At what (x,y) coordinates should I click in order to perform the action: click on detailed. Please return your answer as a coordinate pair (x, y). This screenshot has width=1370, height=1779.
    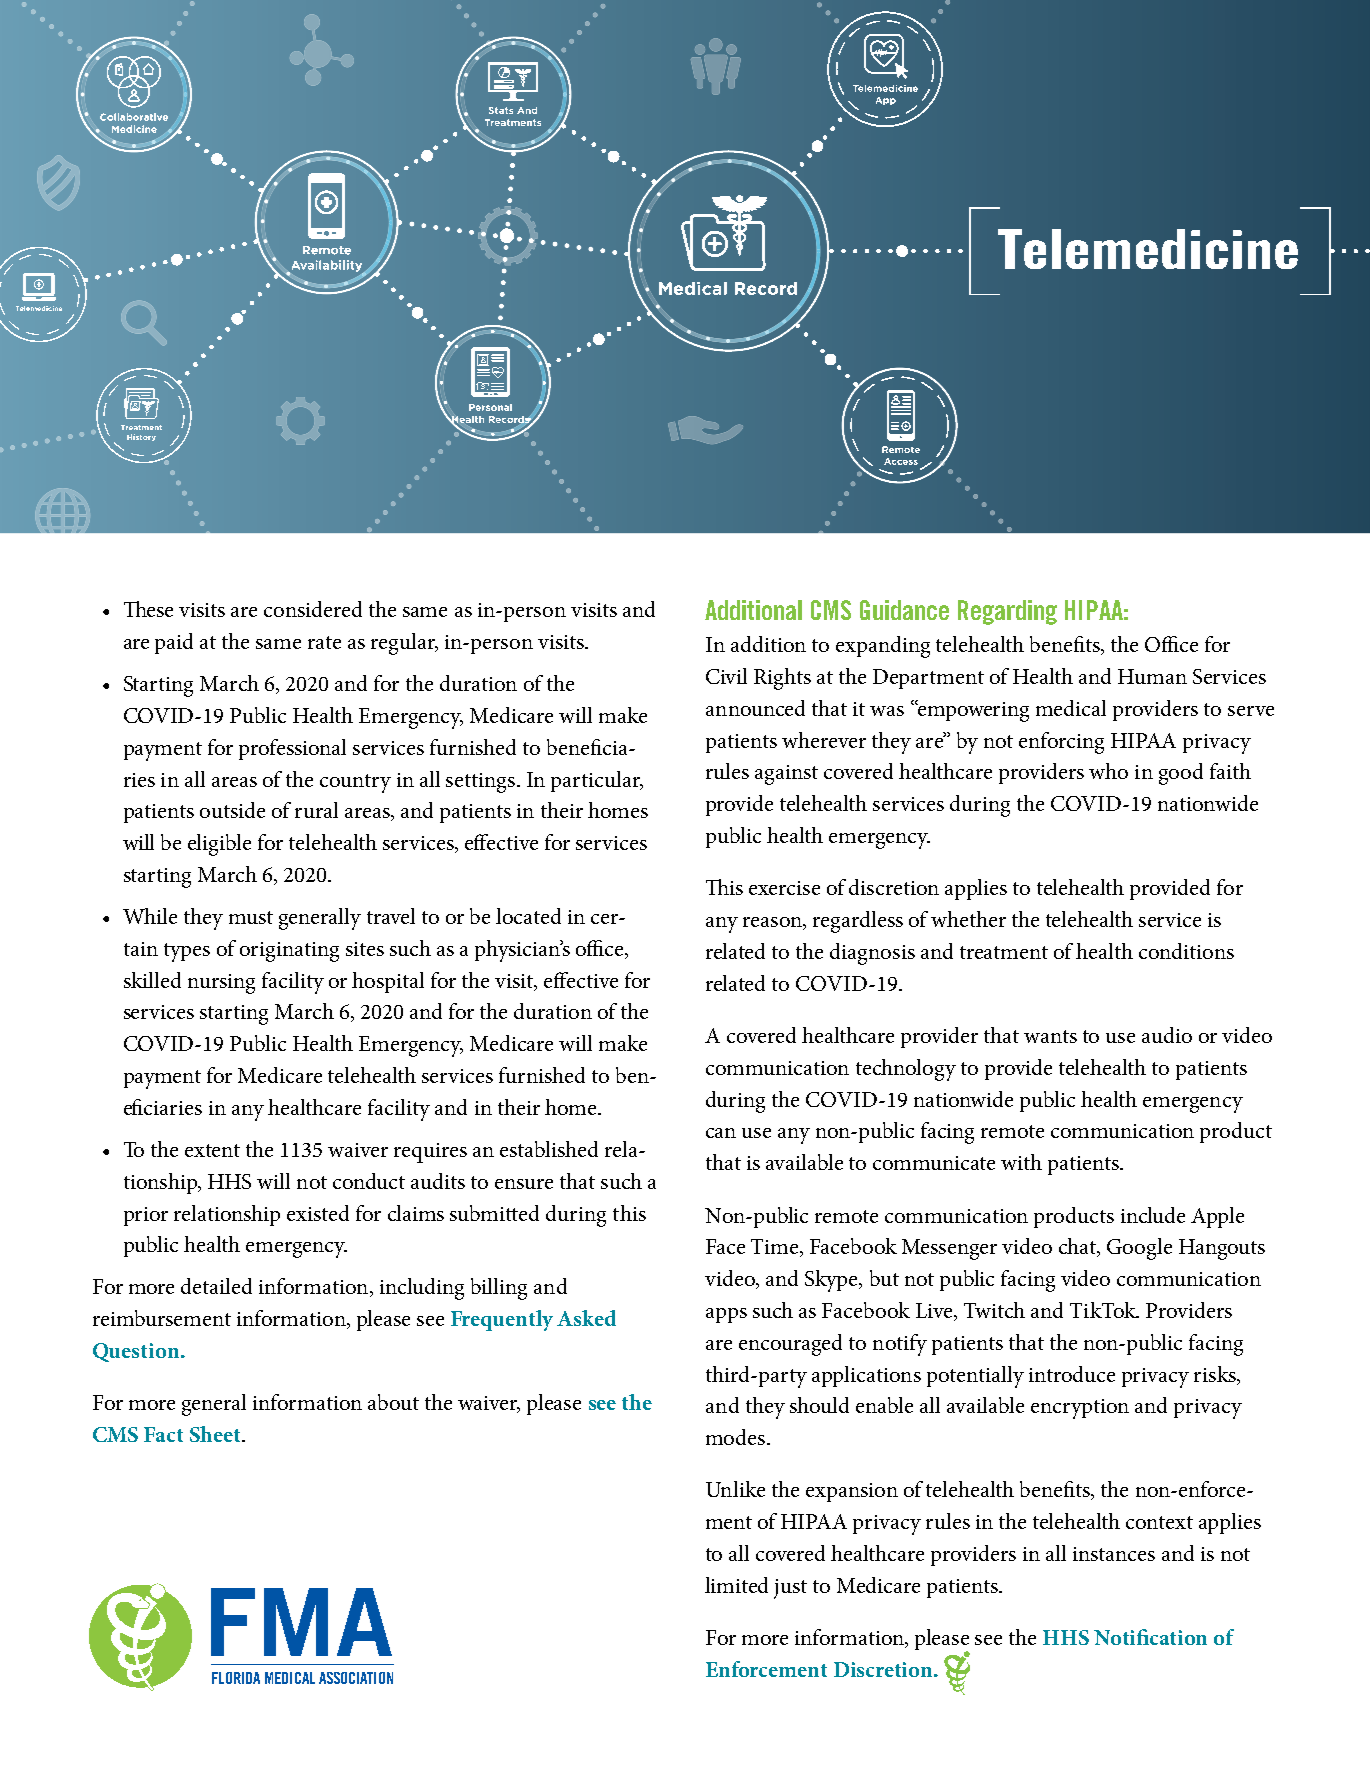
    Looking at the image, I should click on (216, 1286).
